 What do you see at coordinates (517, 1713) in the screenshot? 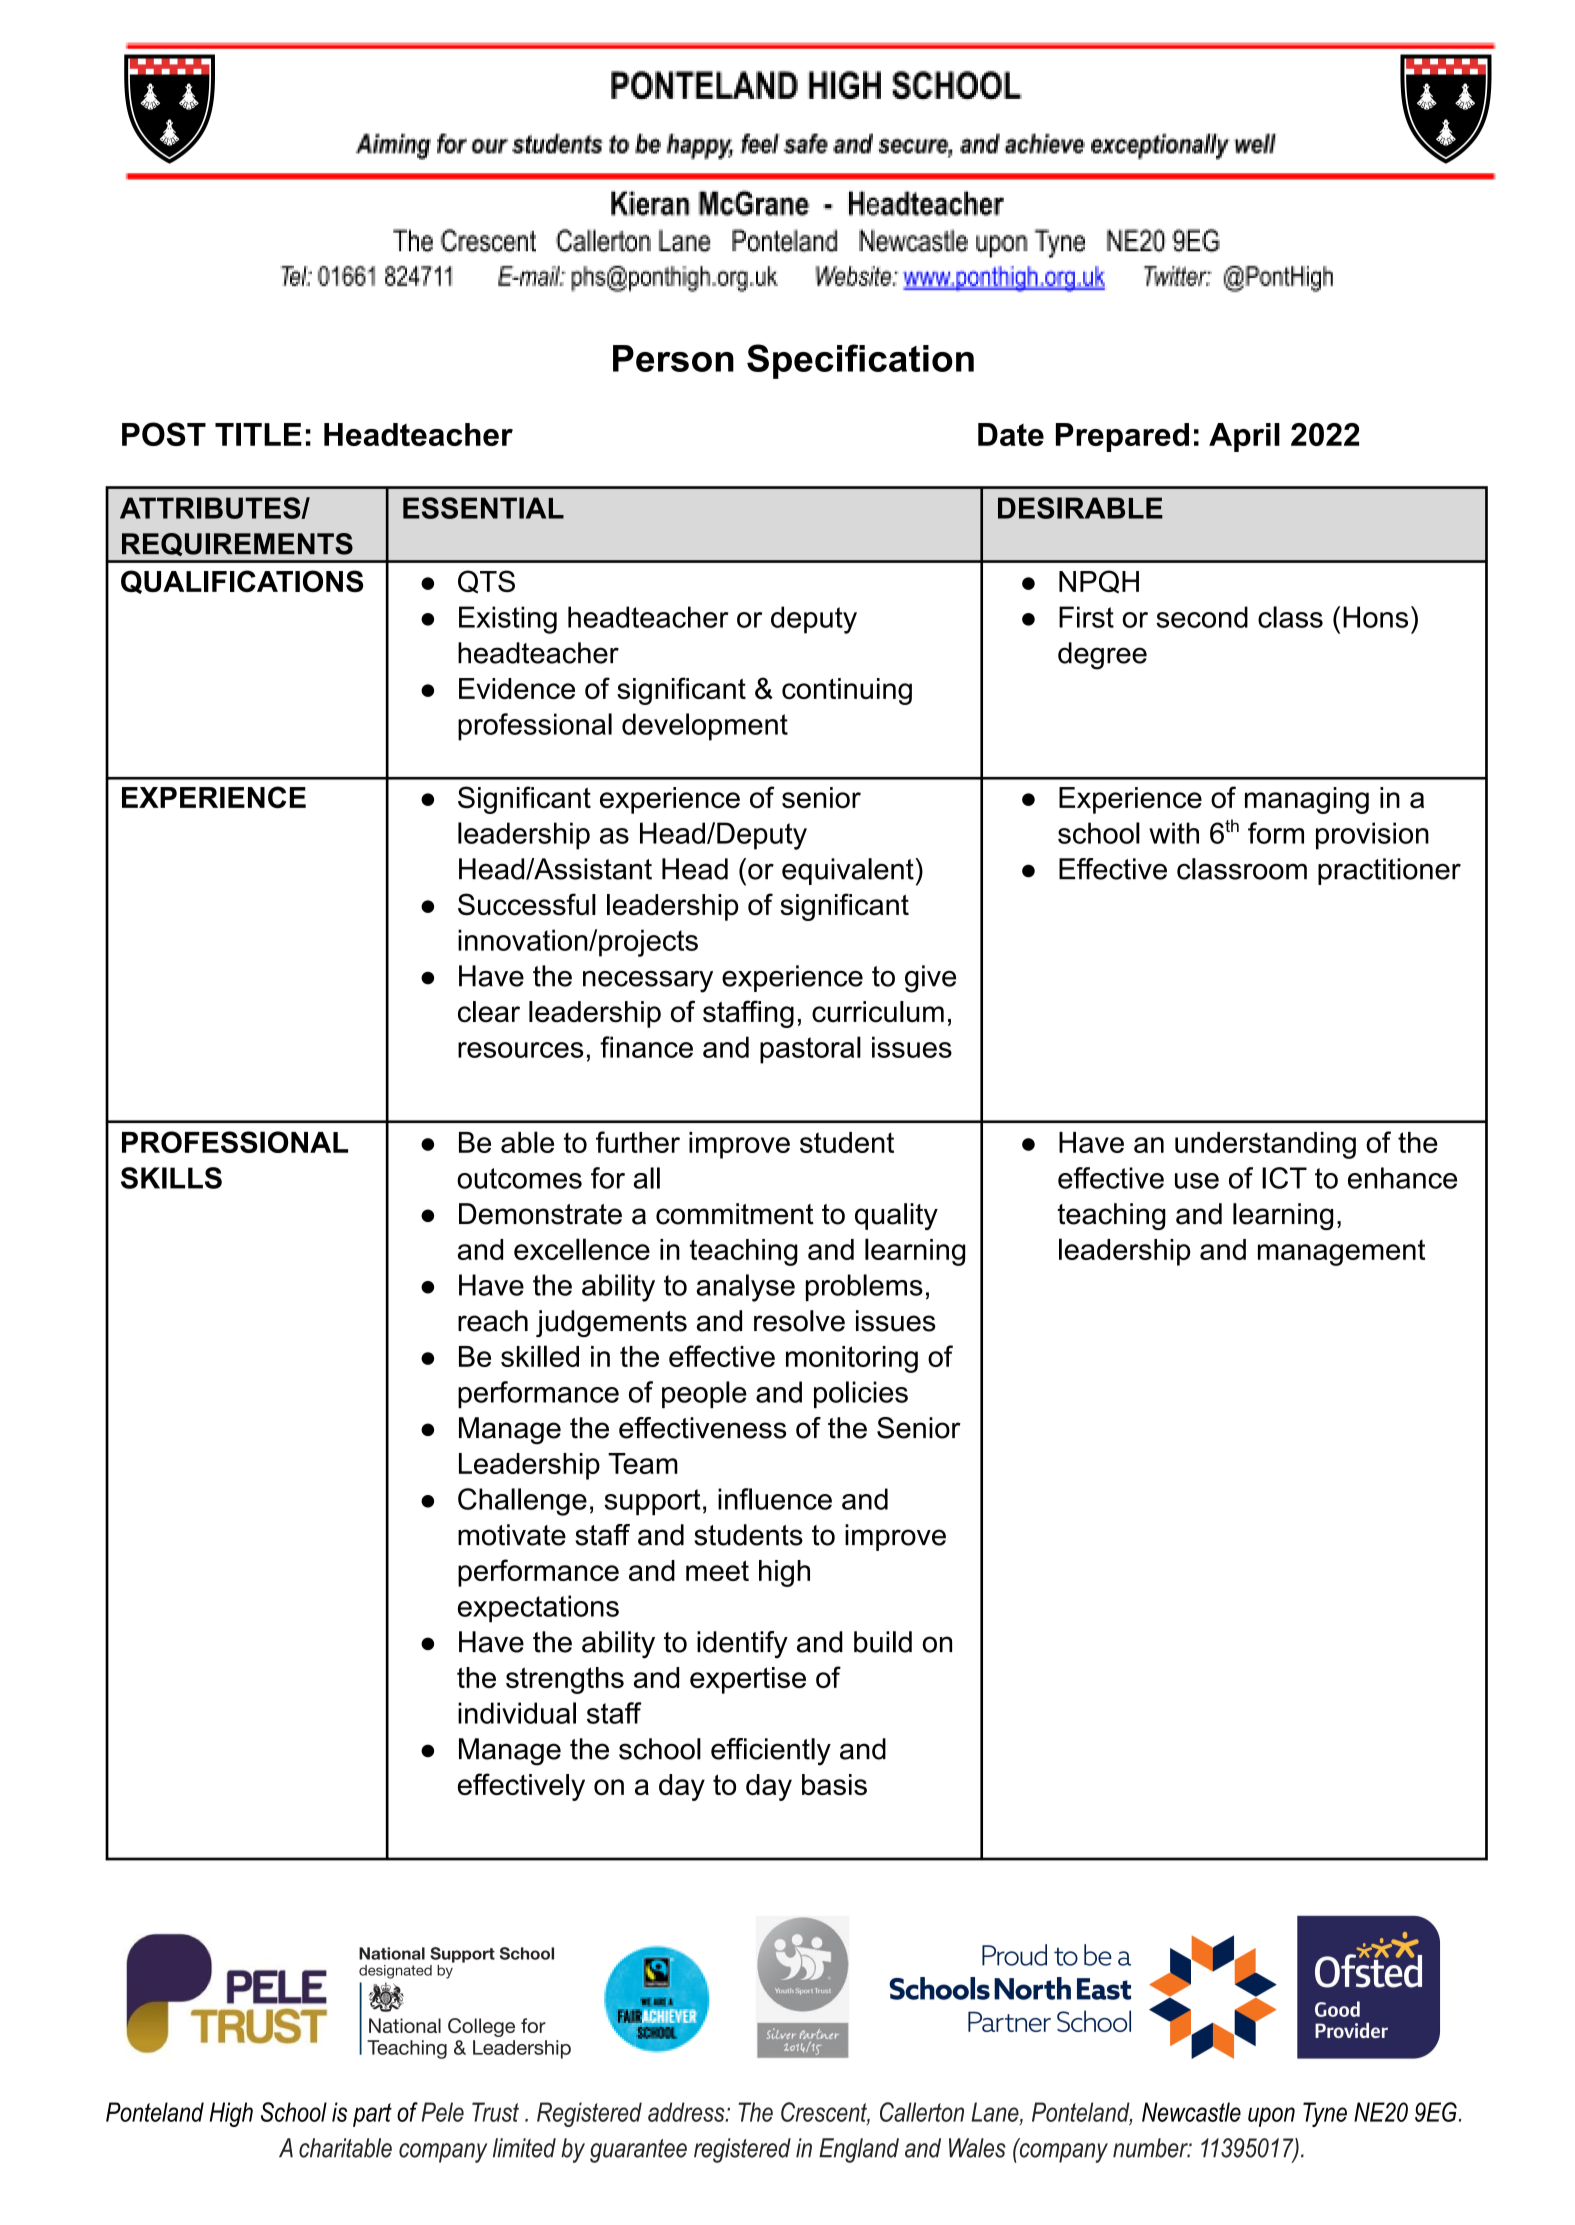
I see `individual` at bounding box center [517, 1713].
